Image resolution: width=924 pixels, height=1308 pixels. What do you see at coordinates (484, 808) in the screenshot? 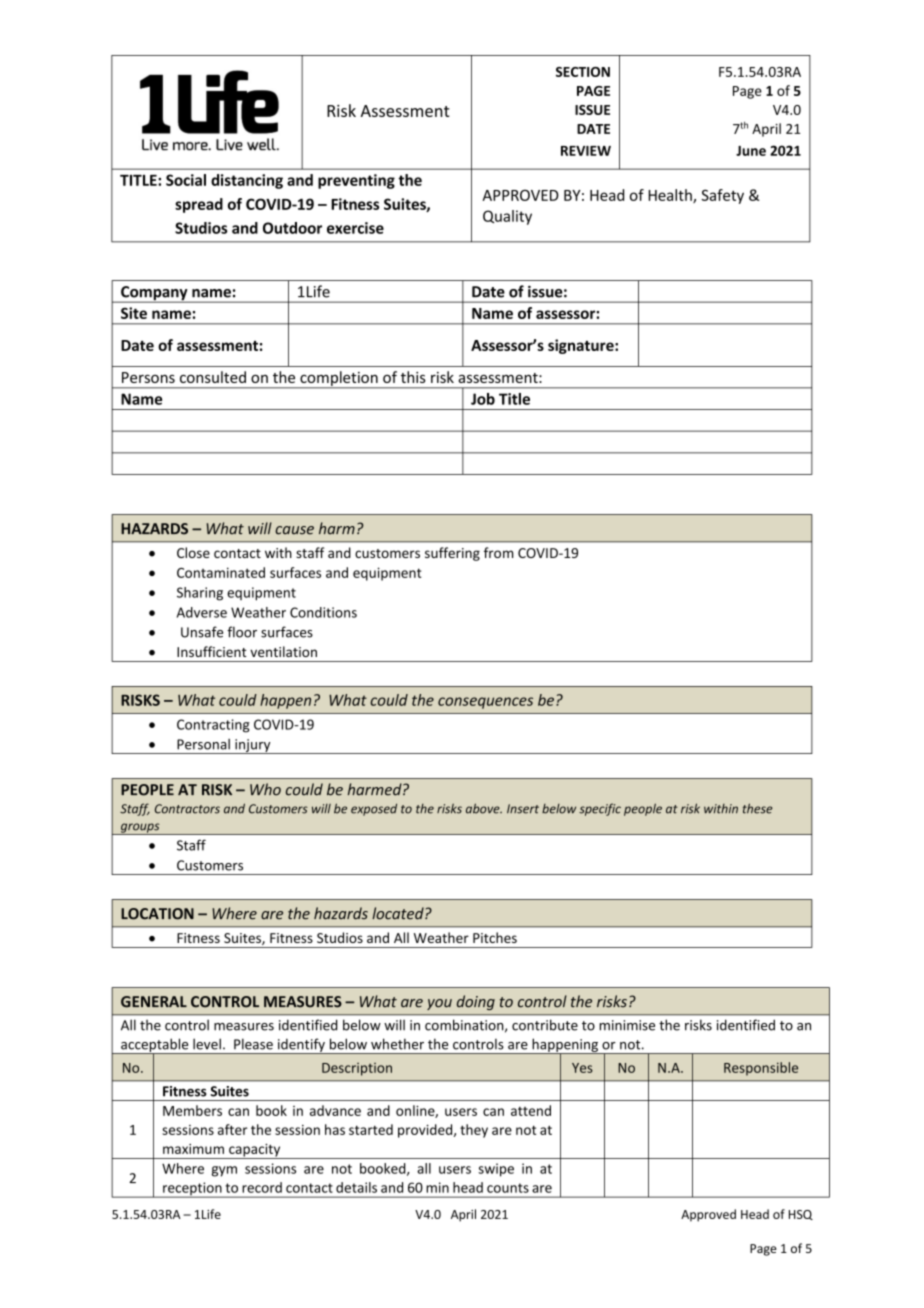
I see `above` at bounding box center [484, 808].
